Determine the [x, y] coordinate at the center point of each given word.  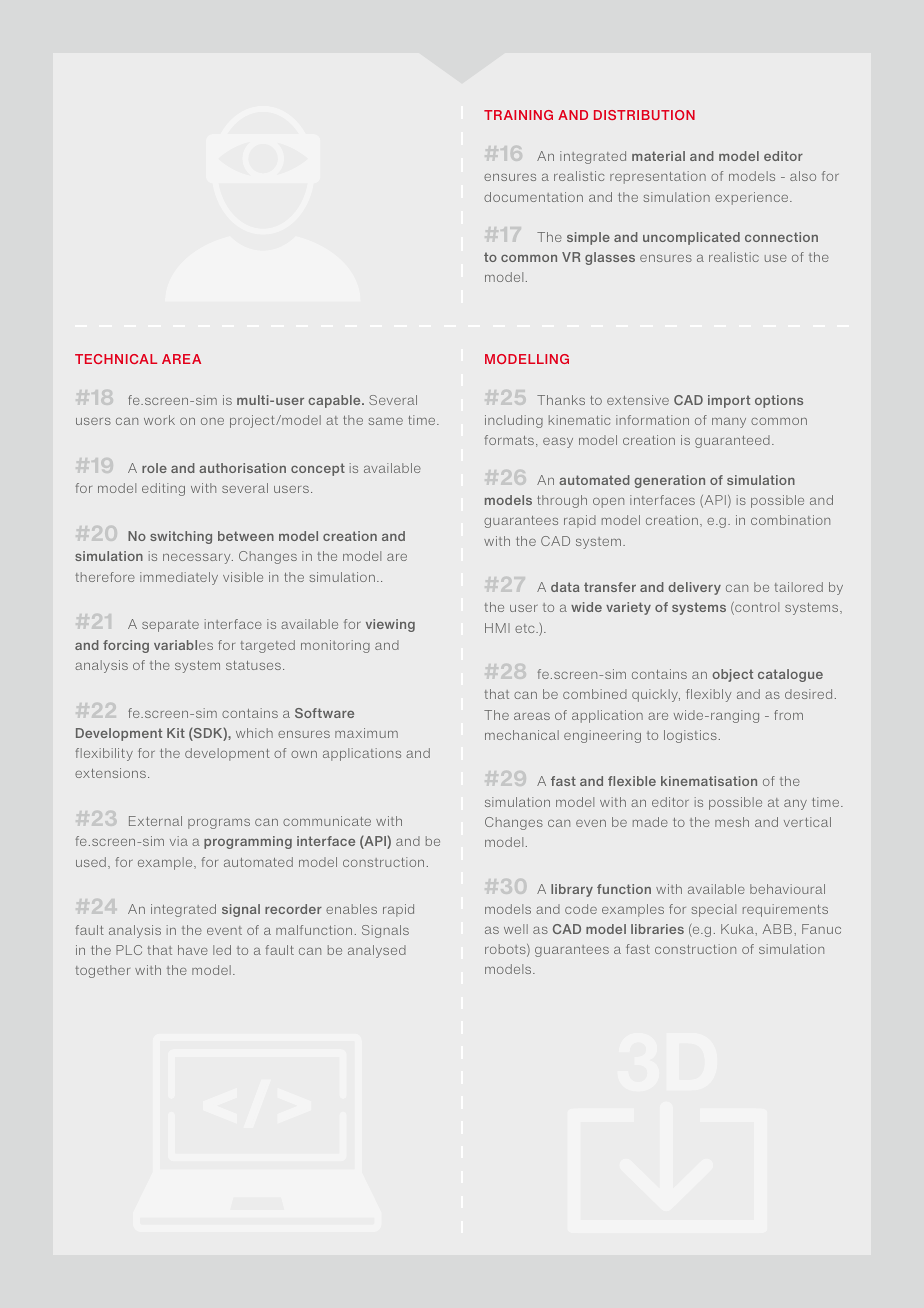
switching [181, 537]
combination [790, 520]
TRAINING [518, 115]
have [193, 950]
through [562, 501]
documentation [533, 197]
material [658, 156]
